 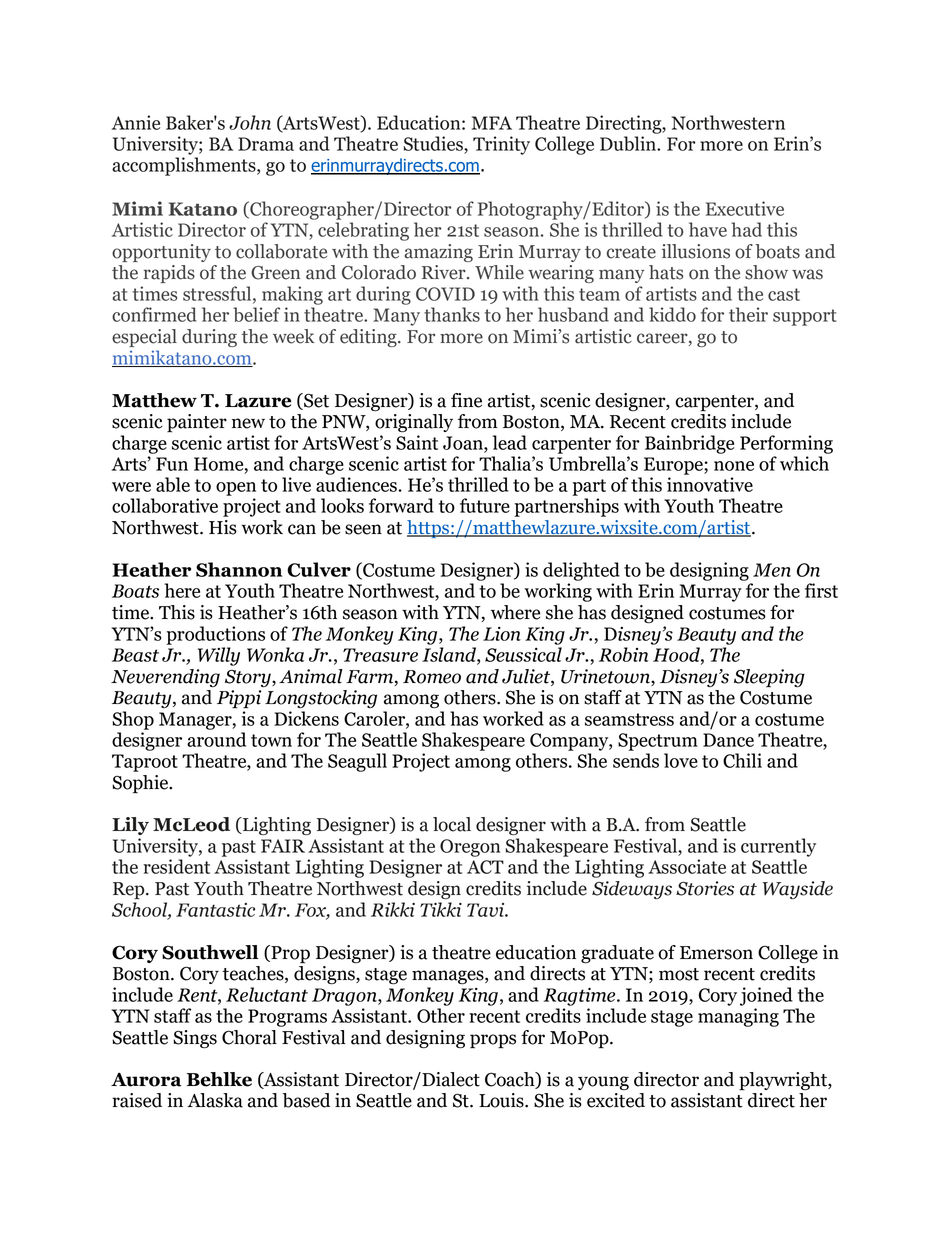 I want to click on their, so click(x=748, y=314).
